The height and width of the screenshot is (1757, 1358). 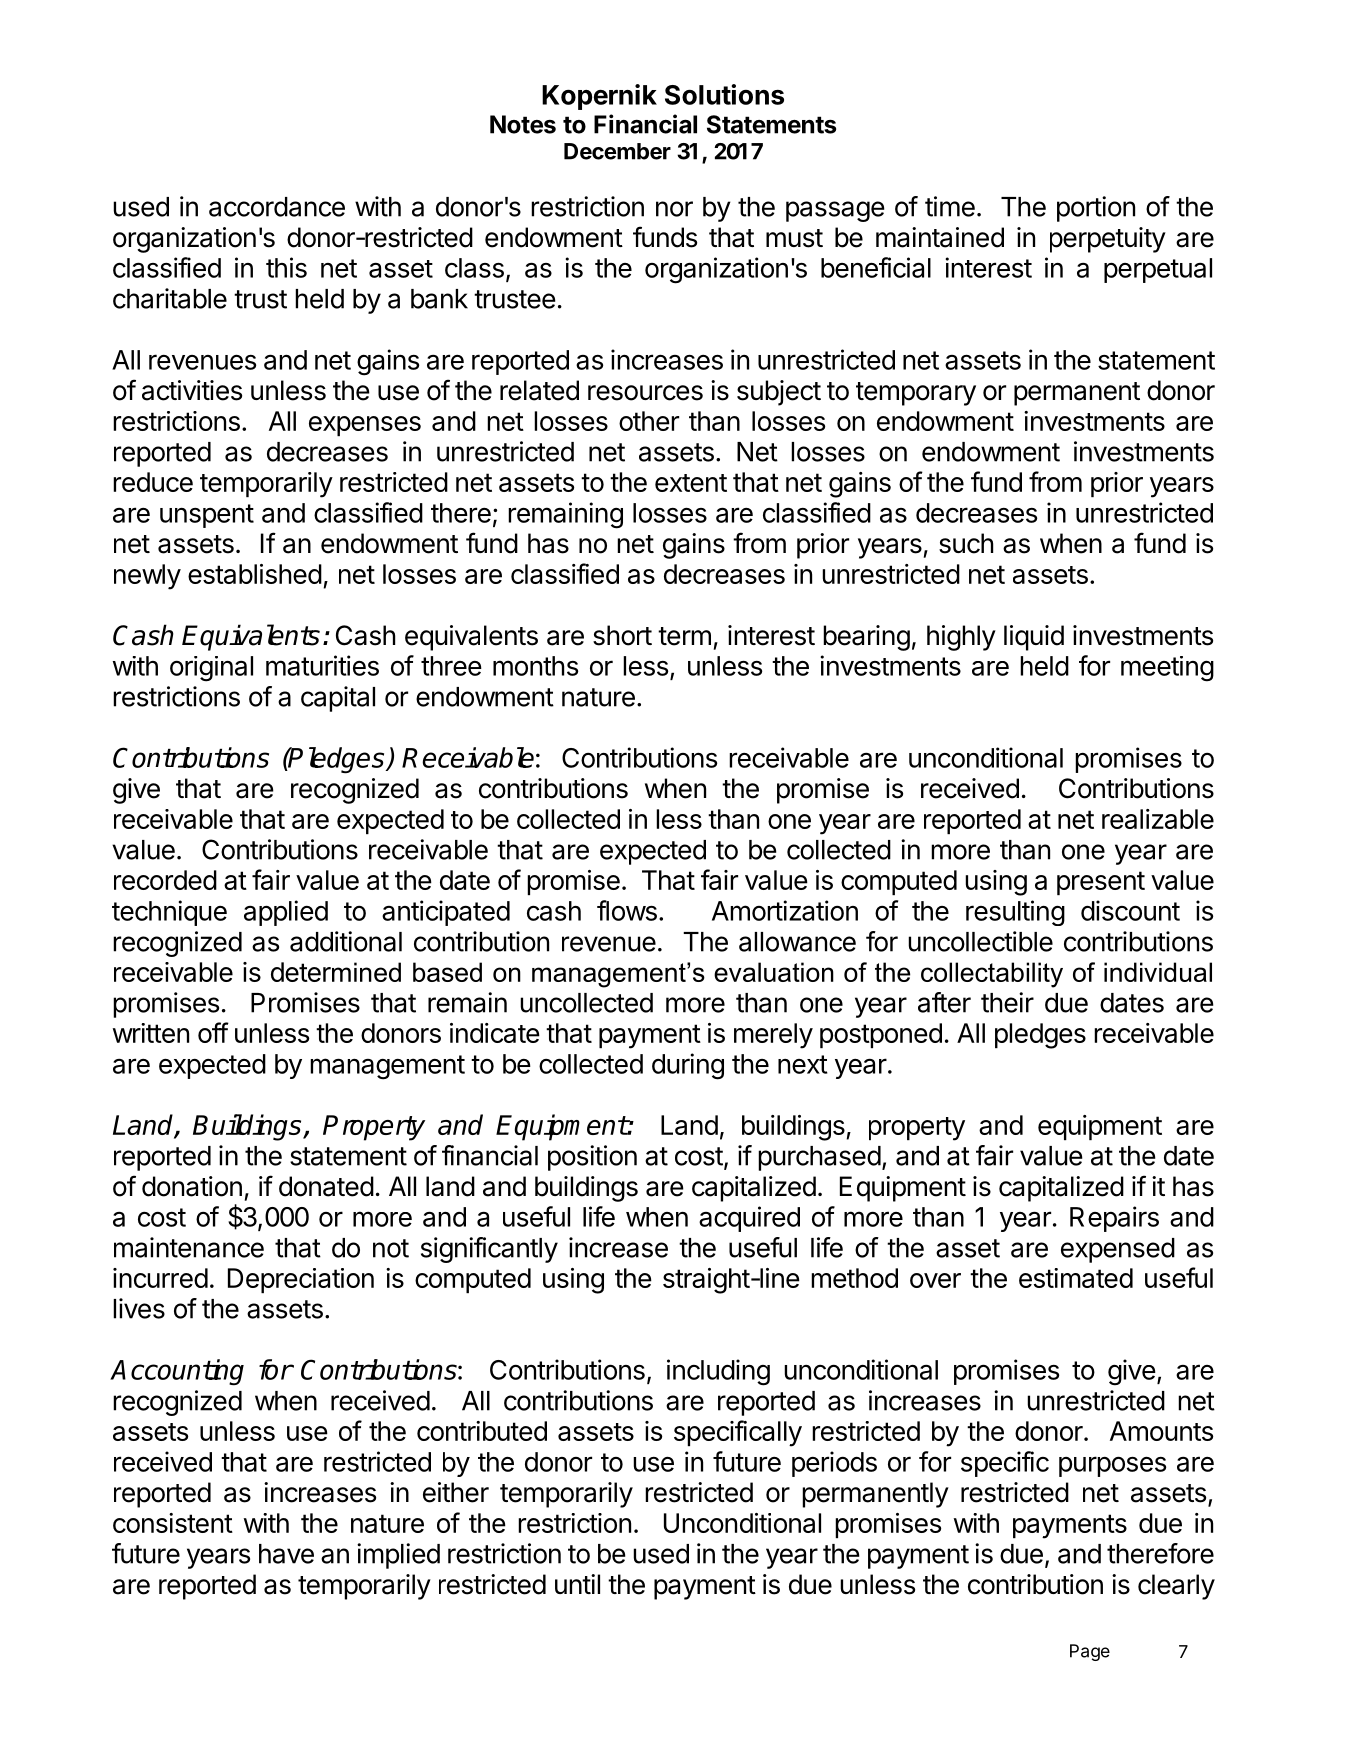 What do you see at coordinates (211, 669) in the screenshot?
I see `original` at bounding box center [211, 669].
